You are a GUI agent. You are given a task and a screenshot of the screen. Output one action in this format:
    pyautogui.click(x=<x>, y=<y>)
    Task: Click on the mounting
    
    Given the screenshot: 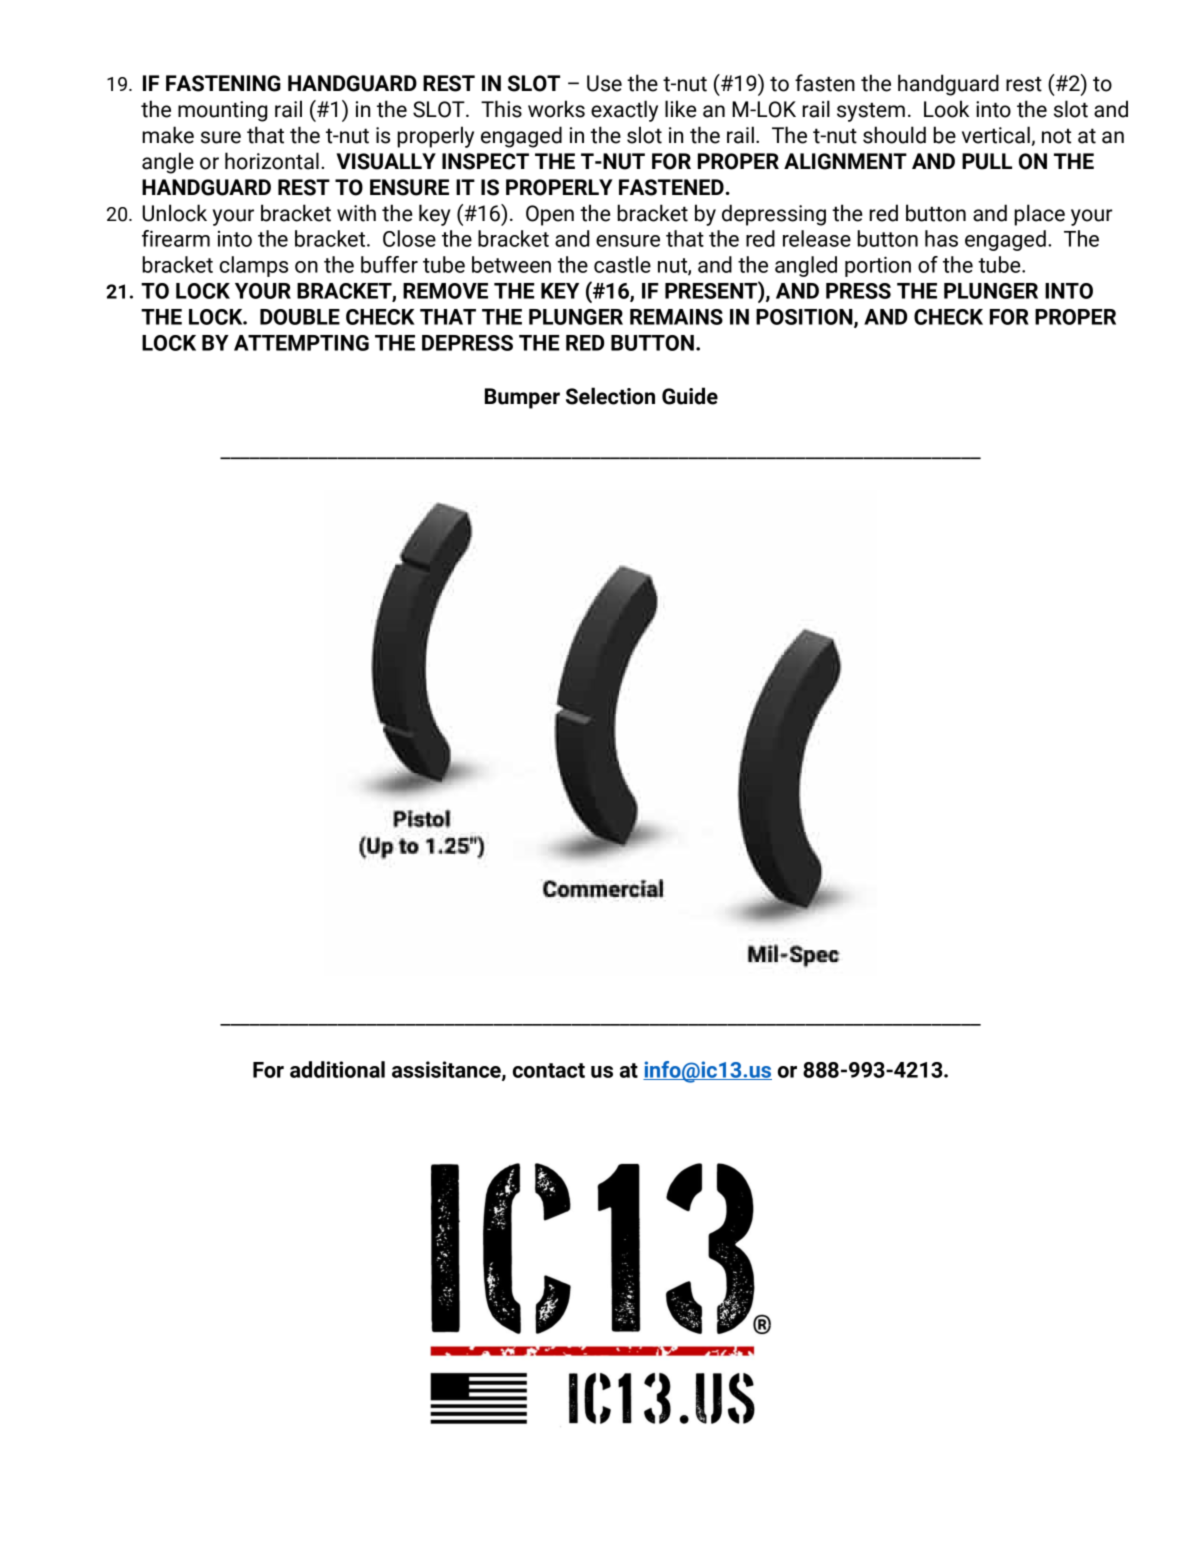 What is the action you would take?
    pyautogui.click(x=223, y=111)
